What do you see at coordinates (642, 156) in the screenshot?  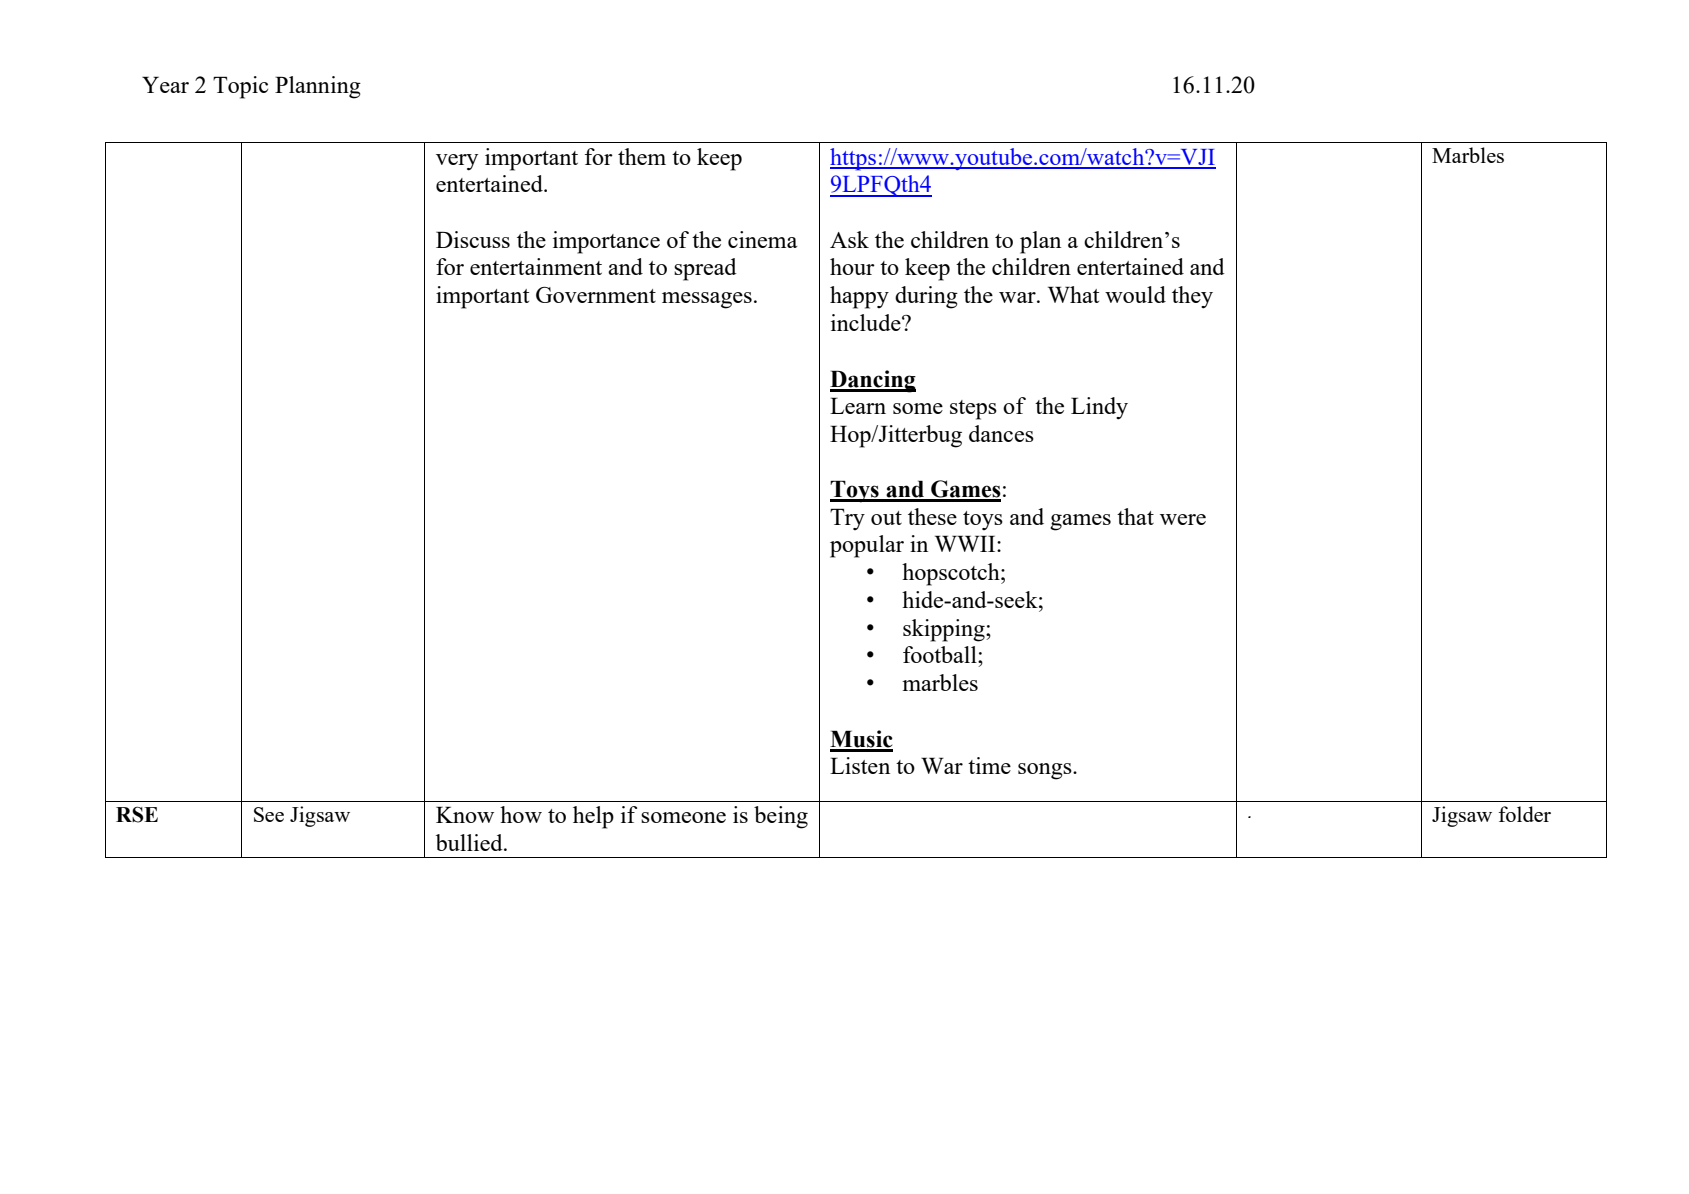 I see `them` at bounding box center [642, 156].
